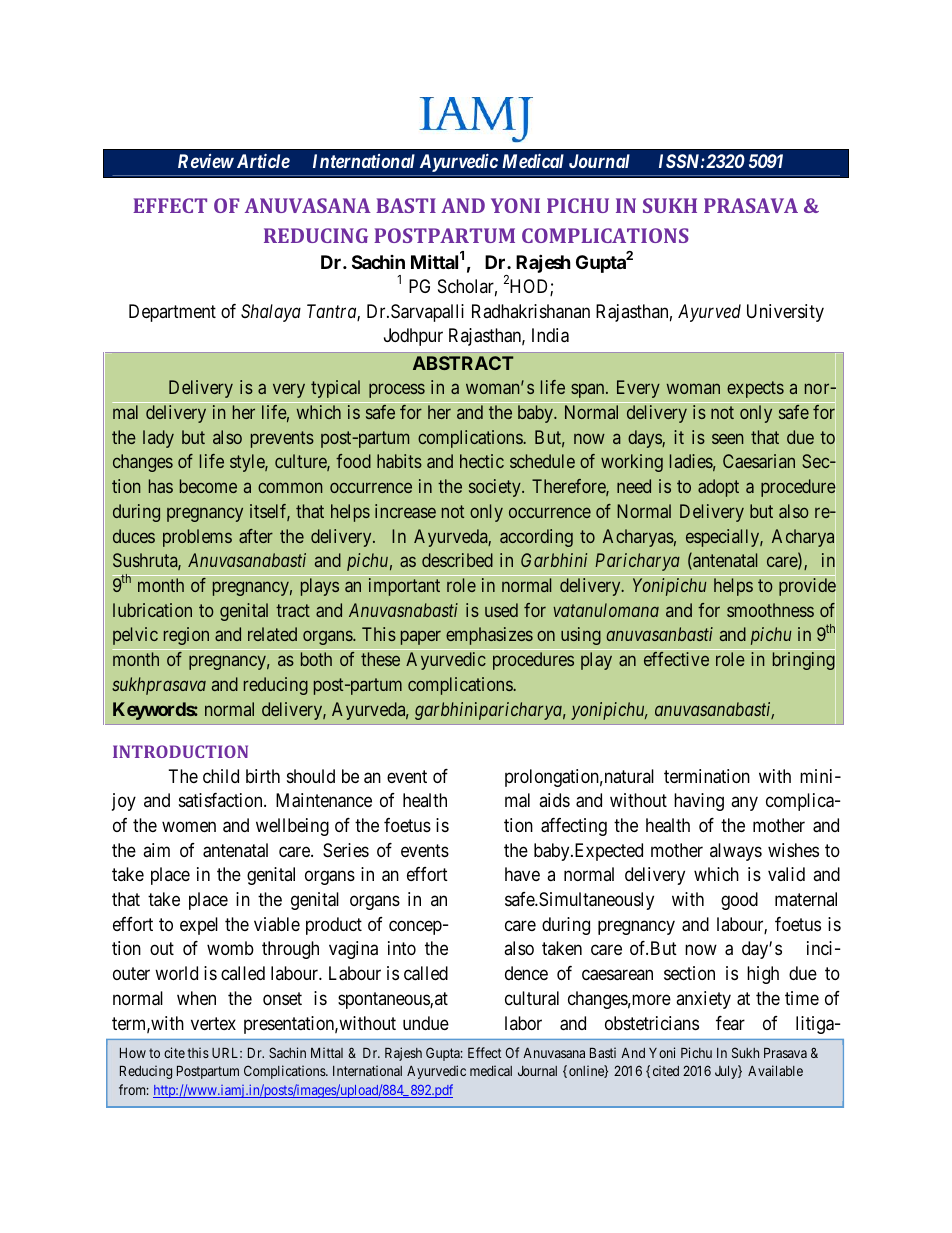 The height and width of the screenshot is (1233, 952). What do you see at coordinates (804, 661) in the screenshot?
I see `bringing` at bounding box center [804, 661].
